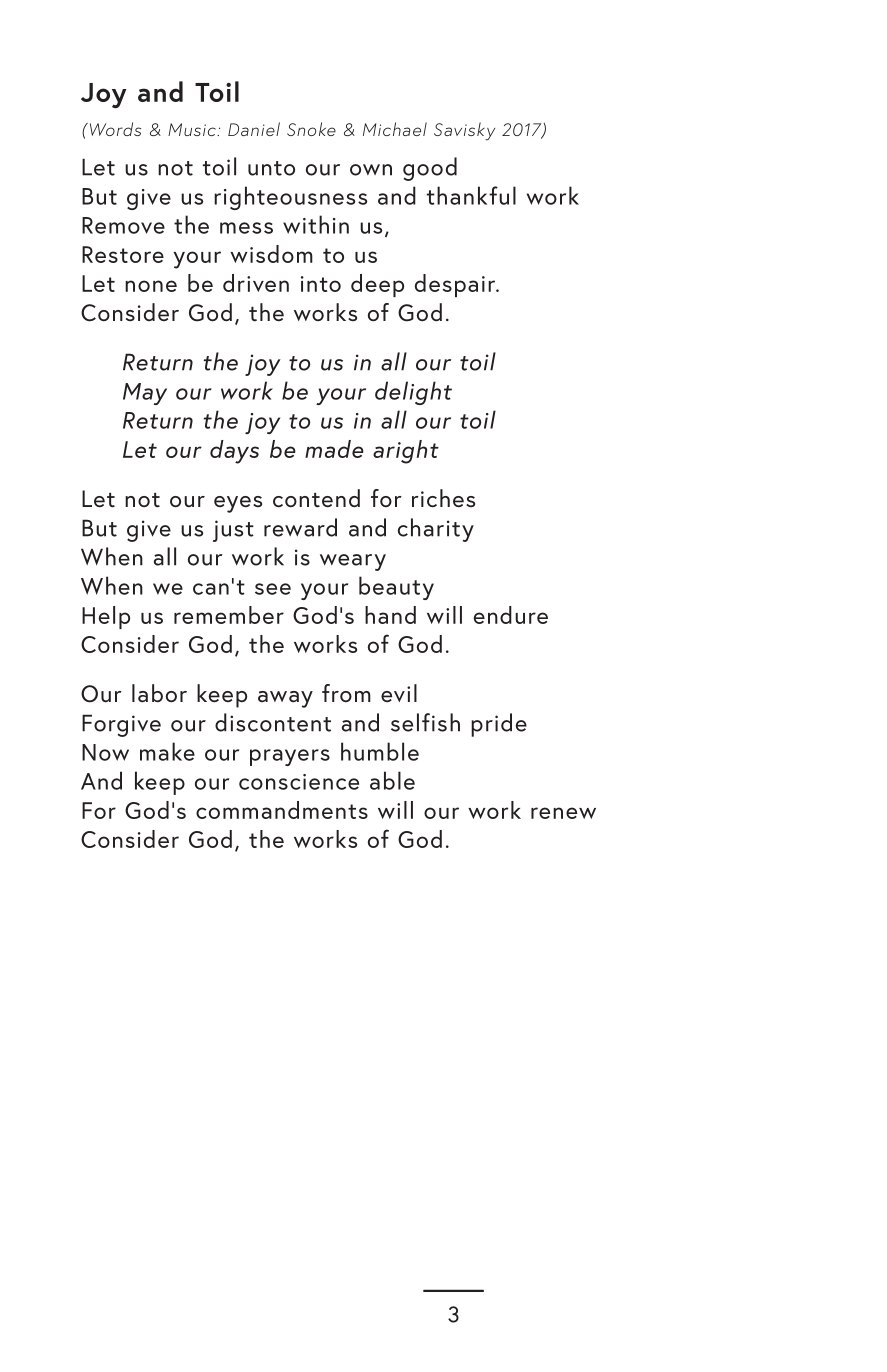  I want to click on delight, so click(413, 393).
